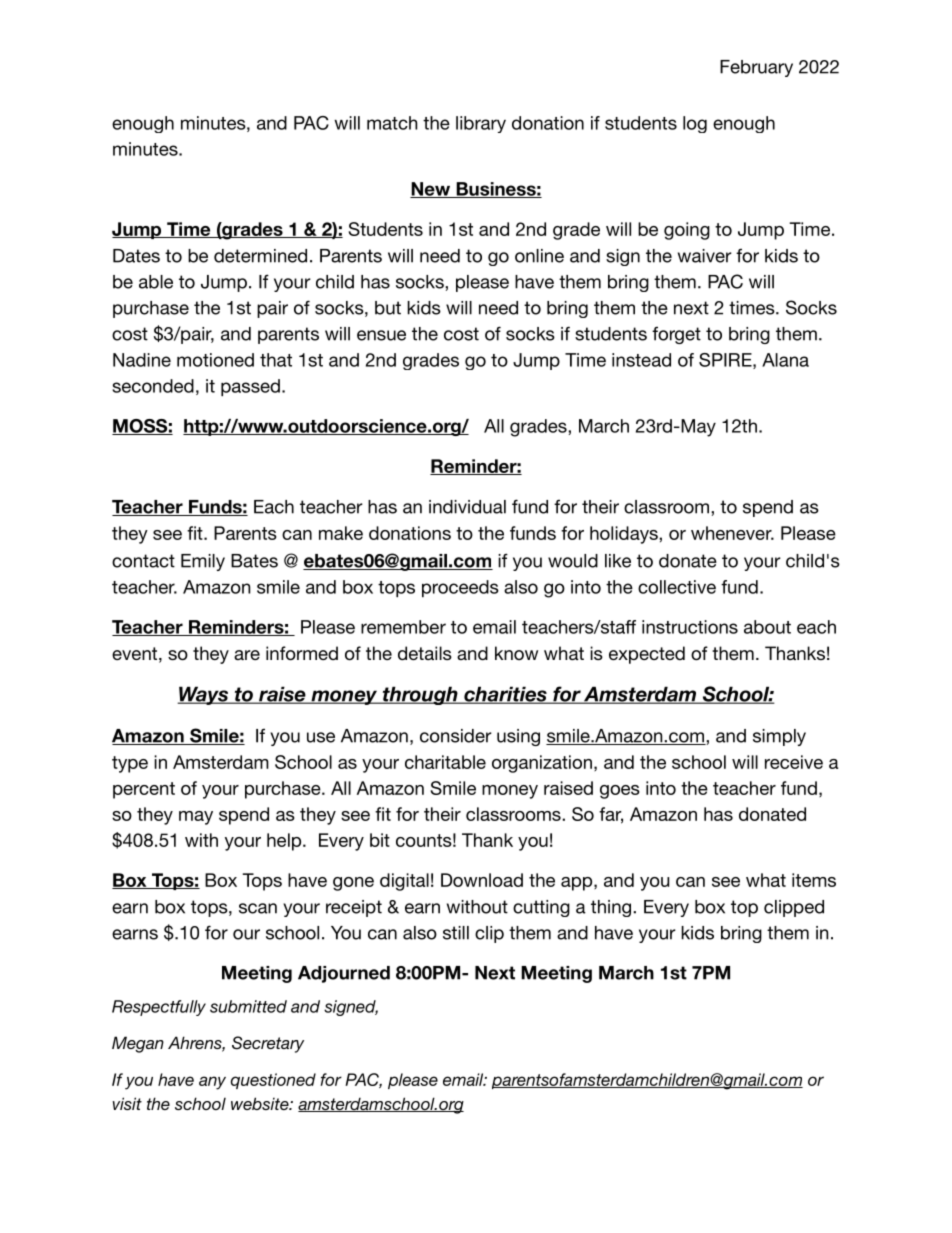 The height and width of the screenshot is (1233, 952). What do you see at coordinates (481, 124) in the screenshot?
I see `library` at bounding box center [481, 124].
